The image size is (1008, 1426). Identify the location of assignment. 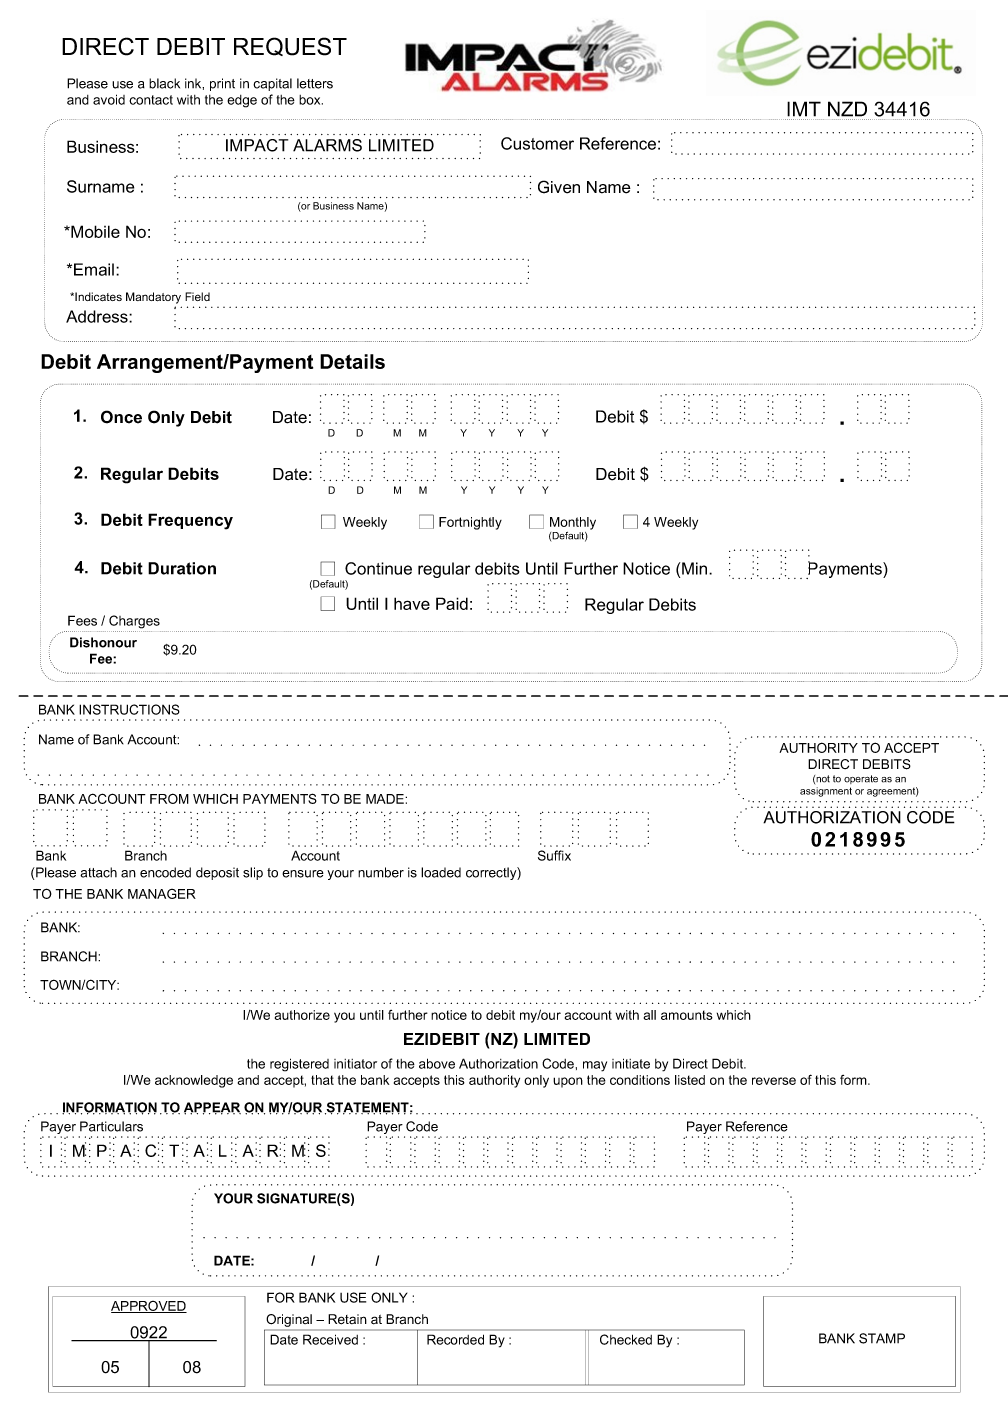
(826, 792).
